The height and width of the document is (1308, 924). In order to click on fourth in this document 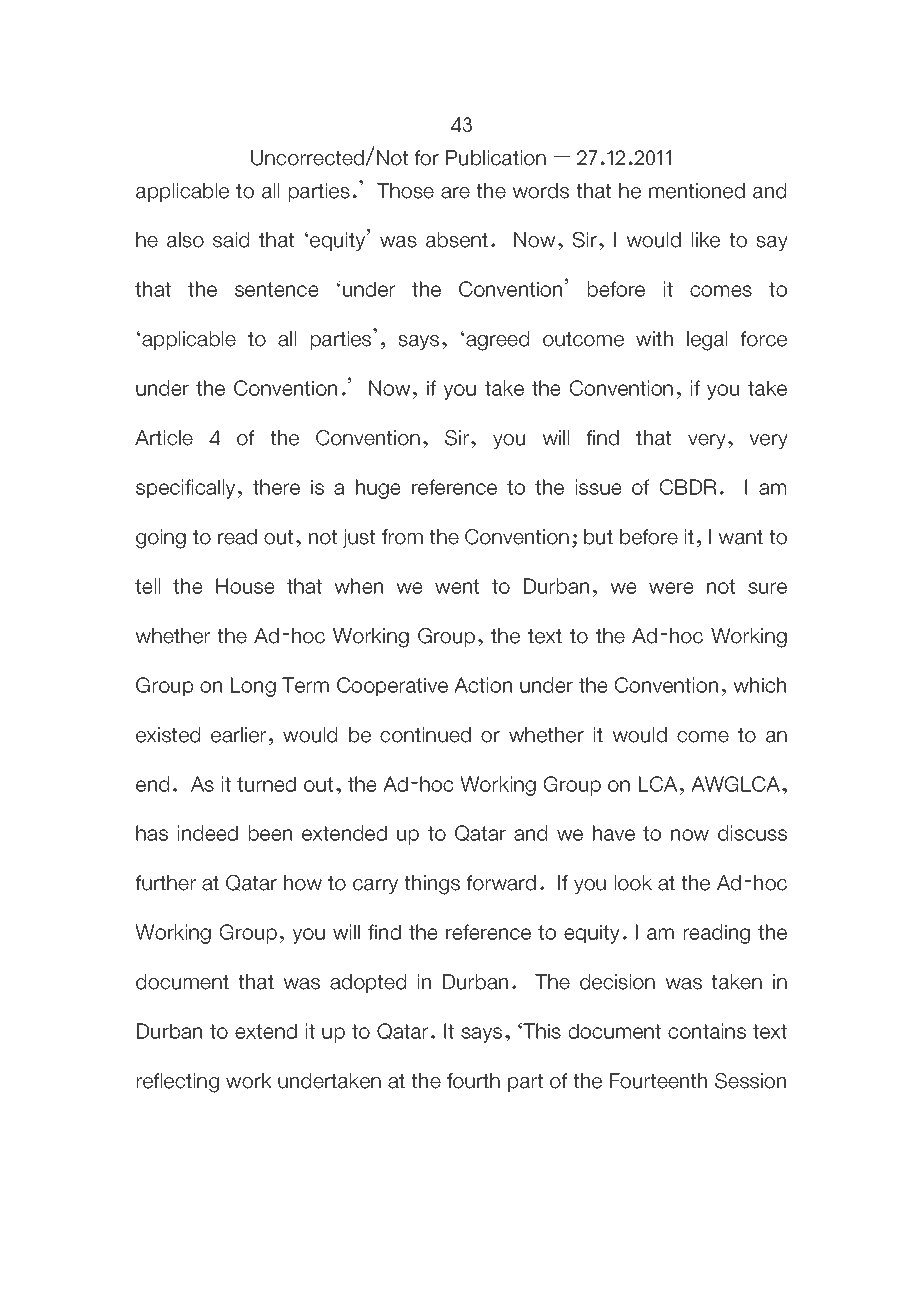, I will do `click(473, 1081)`.
